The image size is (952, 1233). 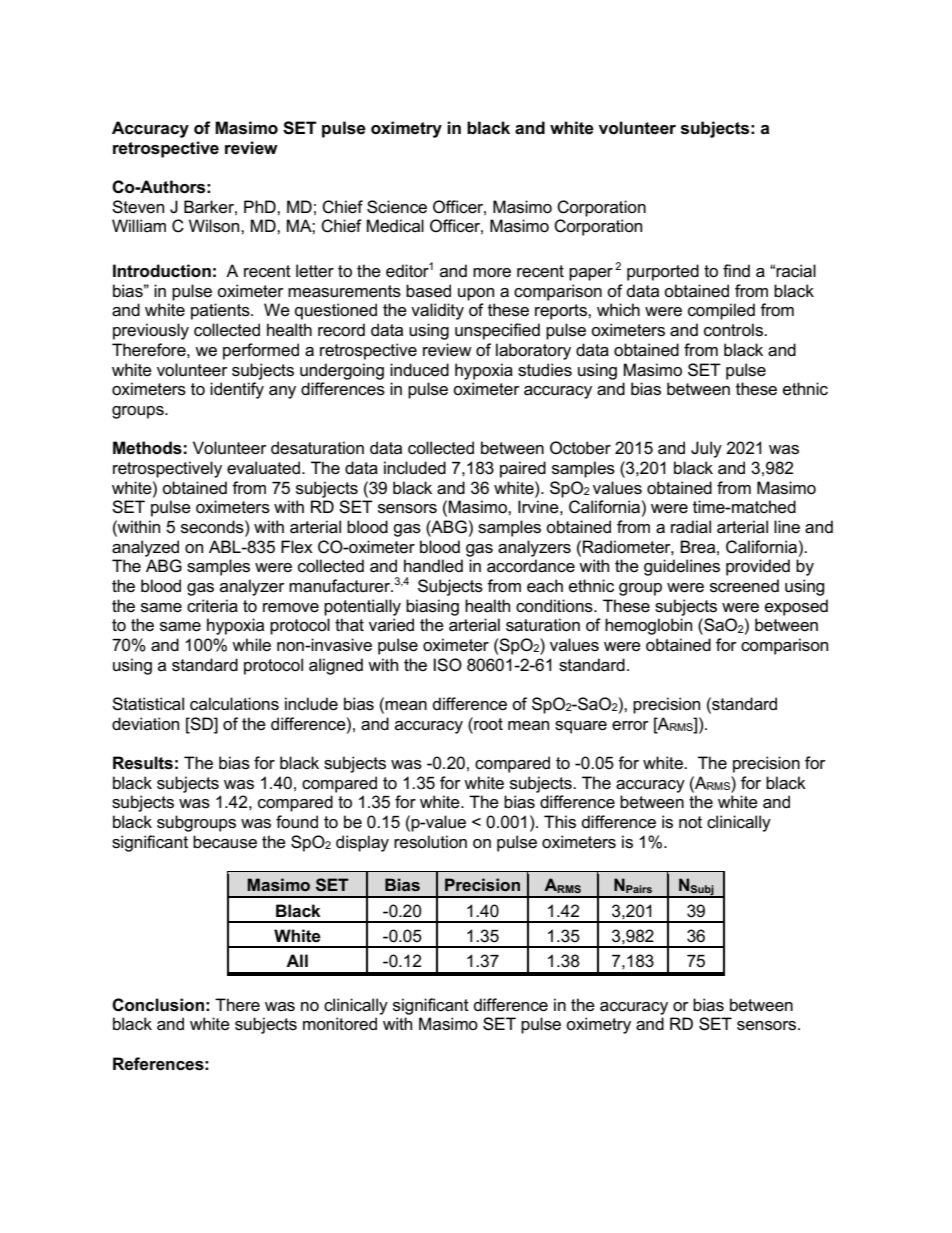 I want to click on find, so click(x=736, y=270).
